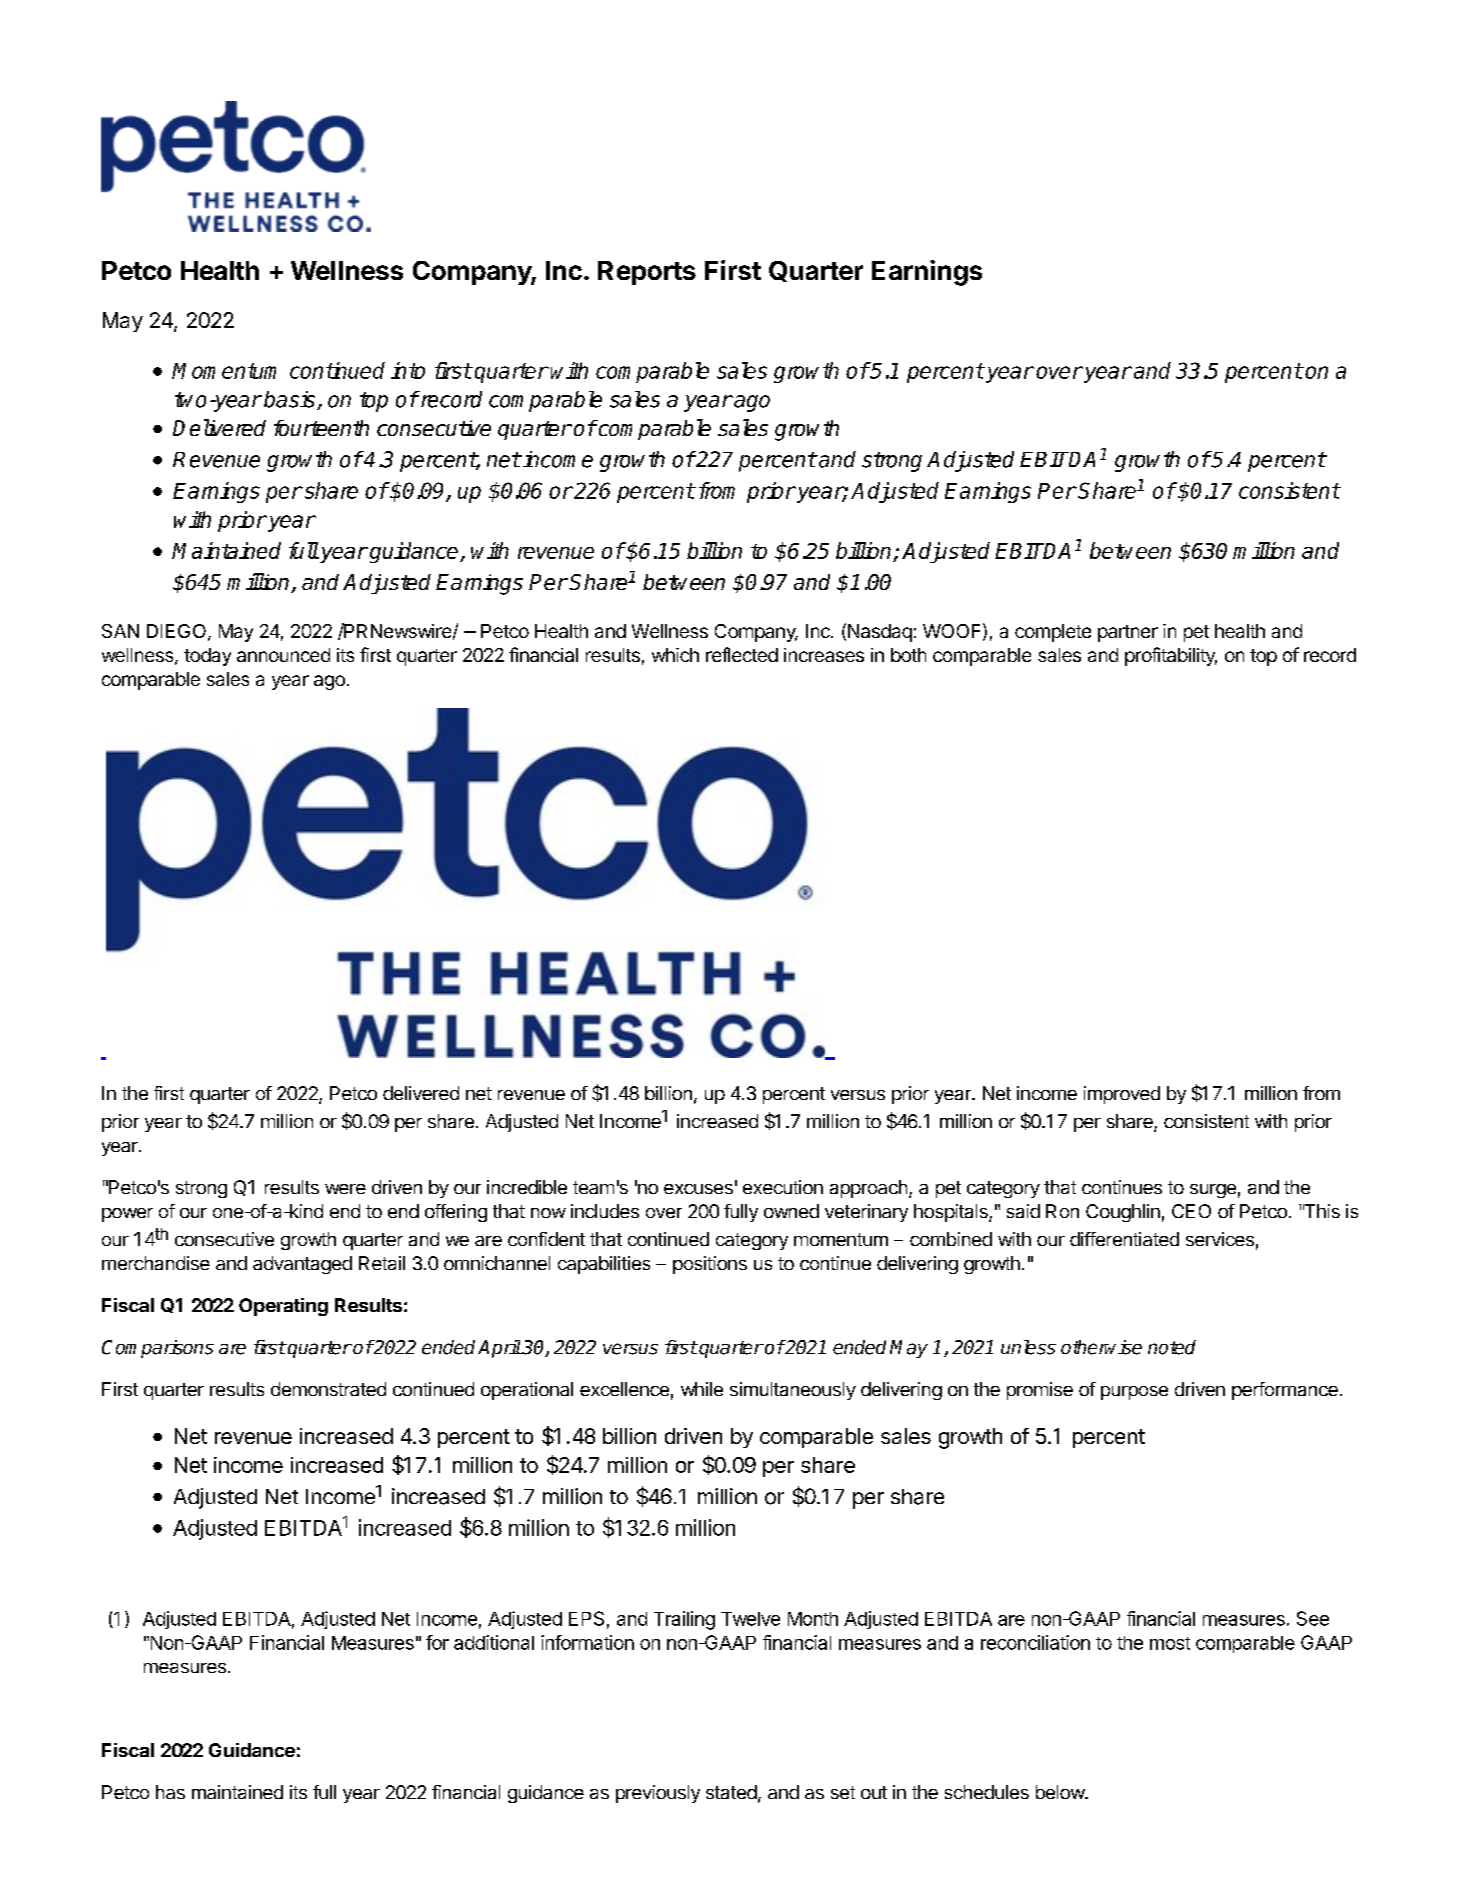 This document has width=1468, height=1899. Describe the element at coordinates (698, 1189) in the document. I see `excuses` at that location.
